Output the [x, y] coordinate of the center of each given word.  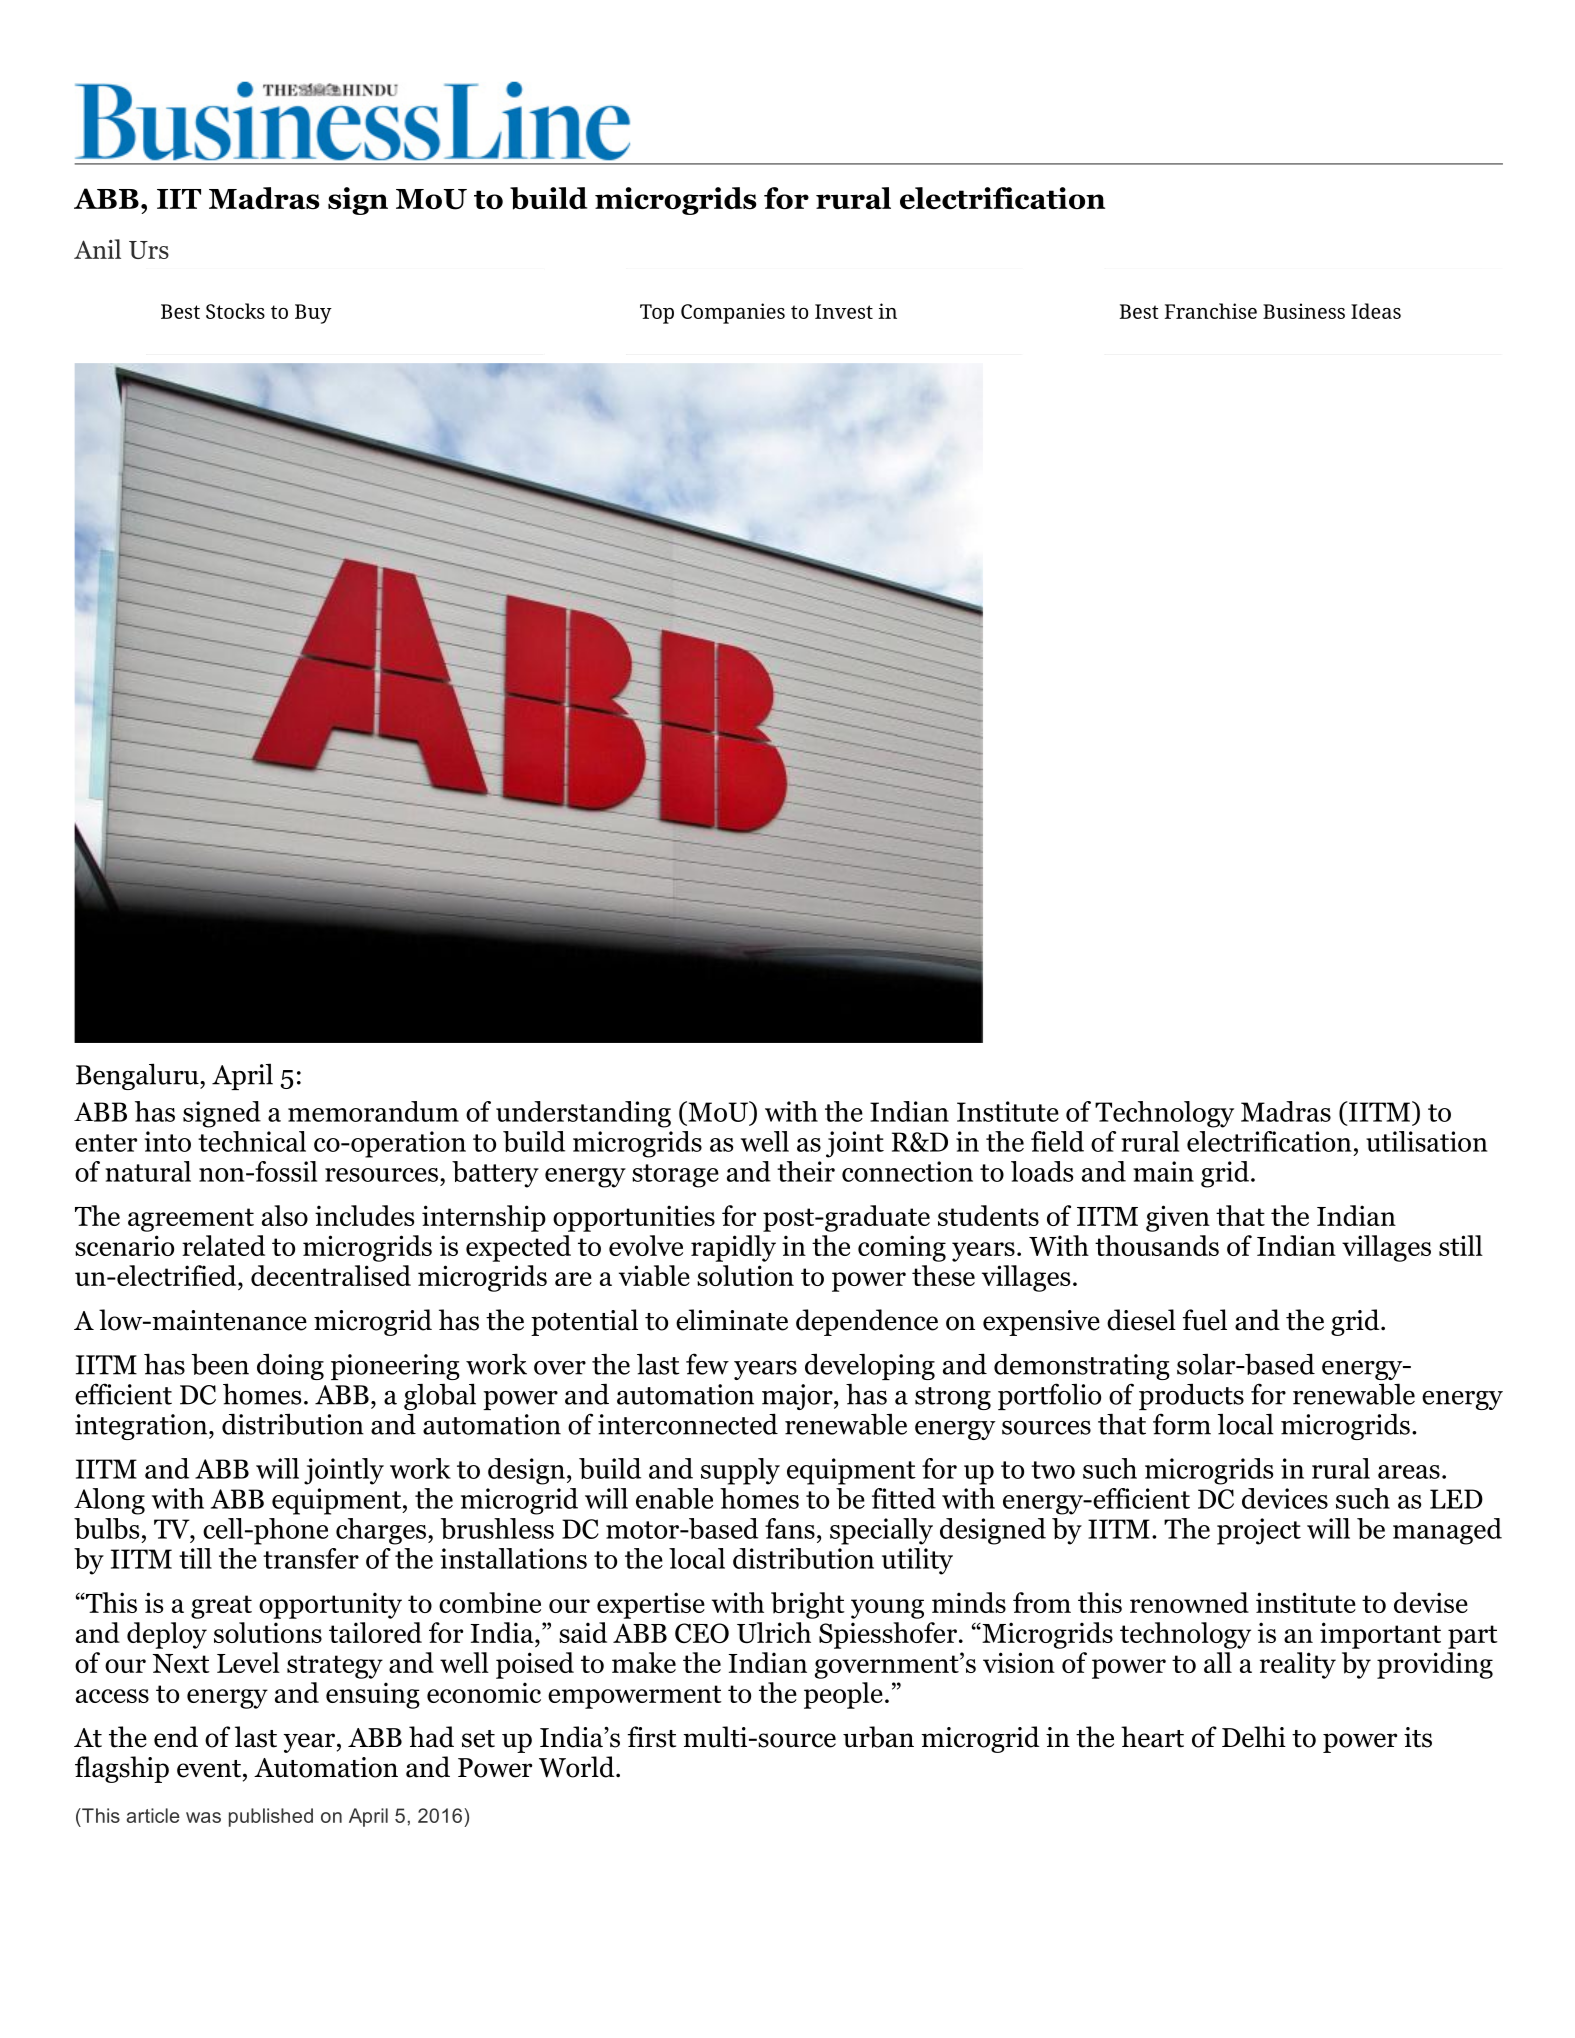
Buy [313, 314]
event [209, 1769]
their [806, 1171]
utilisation [1427, 1141]
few [707, 1364]
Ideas [1376, 311]
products [1191, 1396]
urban [878, 1737]
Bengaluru [138, 1076]
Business [1304, 311]
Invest [844, 311]
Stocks [235, 311]
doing [290, 1366]
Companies [733, 313]
